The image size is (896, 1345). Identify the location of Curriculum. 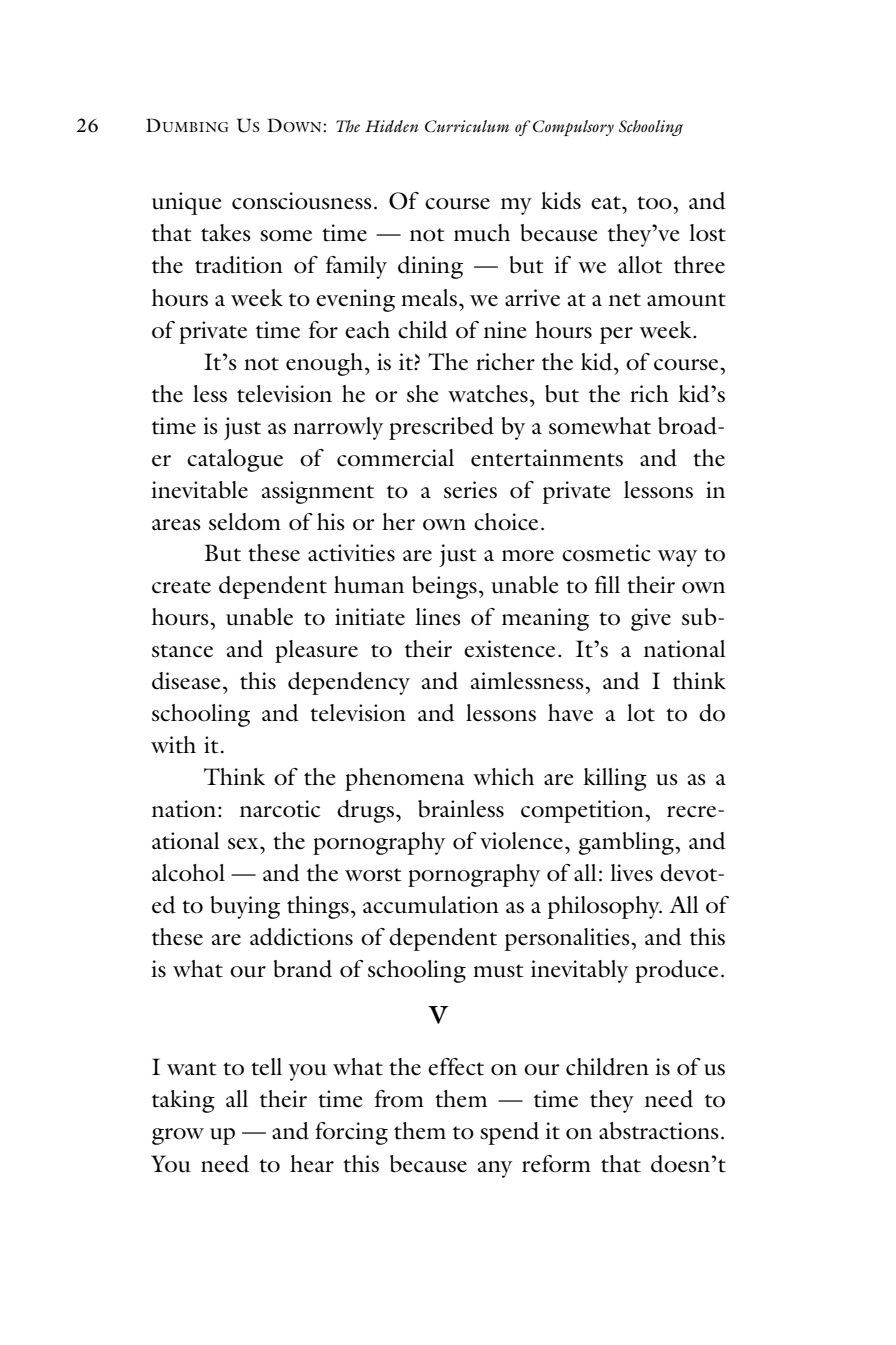
(467, 126).
